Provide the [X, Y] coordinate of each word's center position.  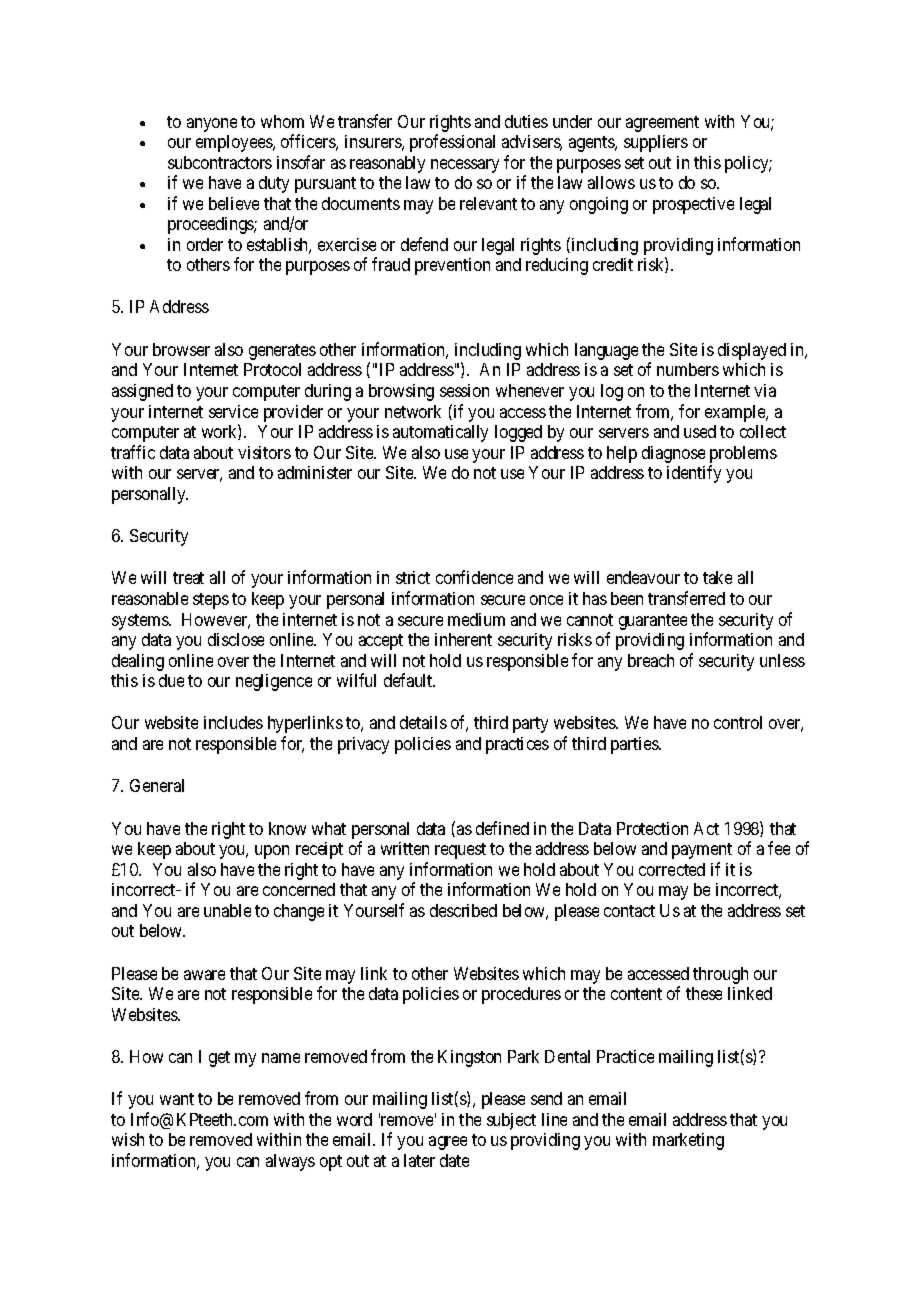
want [177, 1099]
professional [452, 143]
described [463, 910]
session [464, 390]
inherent [463, 639]
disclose [236, 639]
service [233, 411]
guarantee [653, 622]
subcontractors [220, 162]
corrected [672, 869]
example [736, 413]
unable [227, 910]
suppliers [656, 143]
